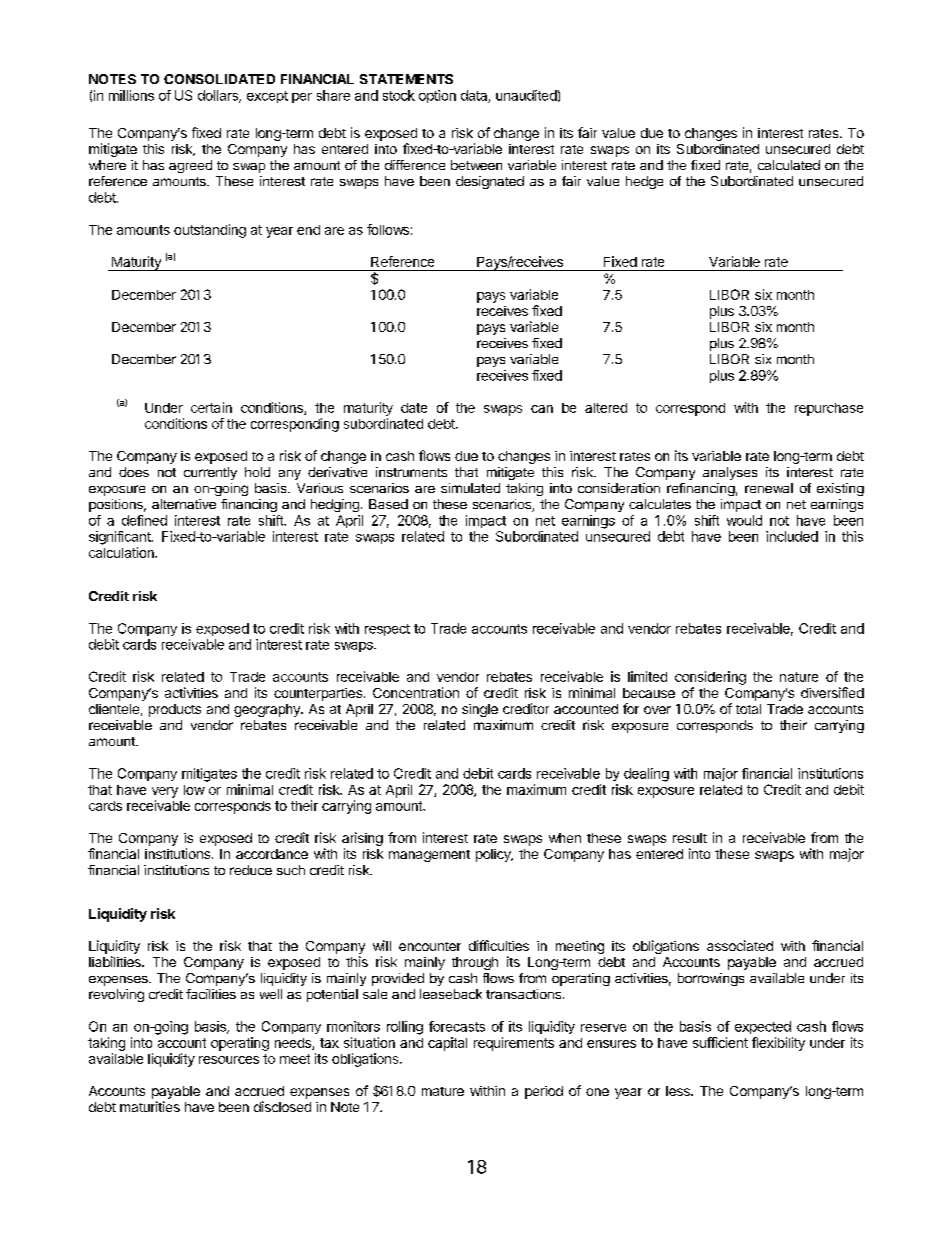 Image resolution: width=952 pixels, height=1233 pixels. What do you see at coordinates (789, 165) in the image?
I see `calculated` at bounding box center [789, 165].
